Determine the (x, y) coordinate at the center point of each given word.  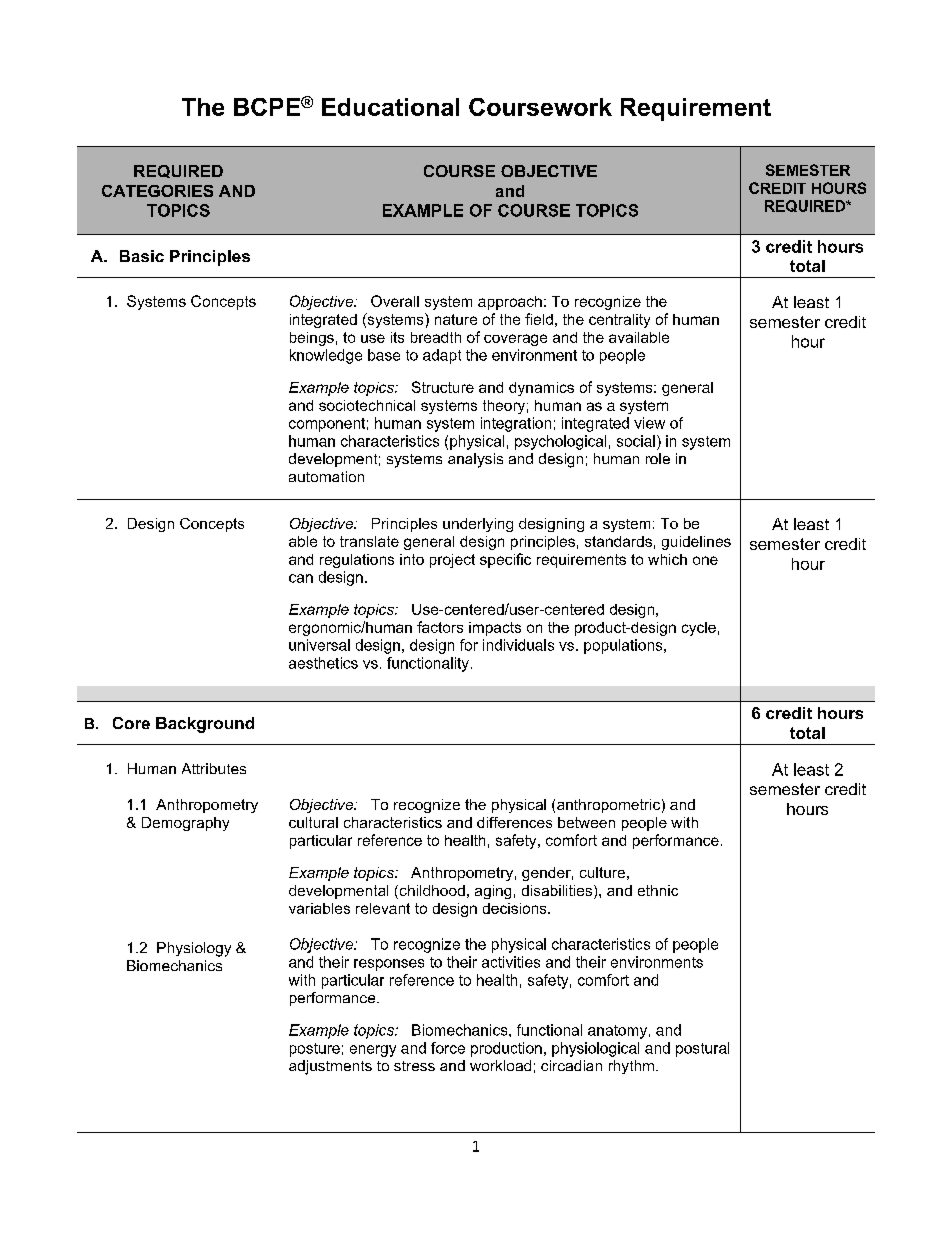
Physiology (194, 949)
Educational (390, 107)
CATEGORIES (157, 191)
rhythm (633, 1067)
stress (414, 1066)
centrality (619, 321)
